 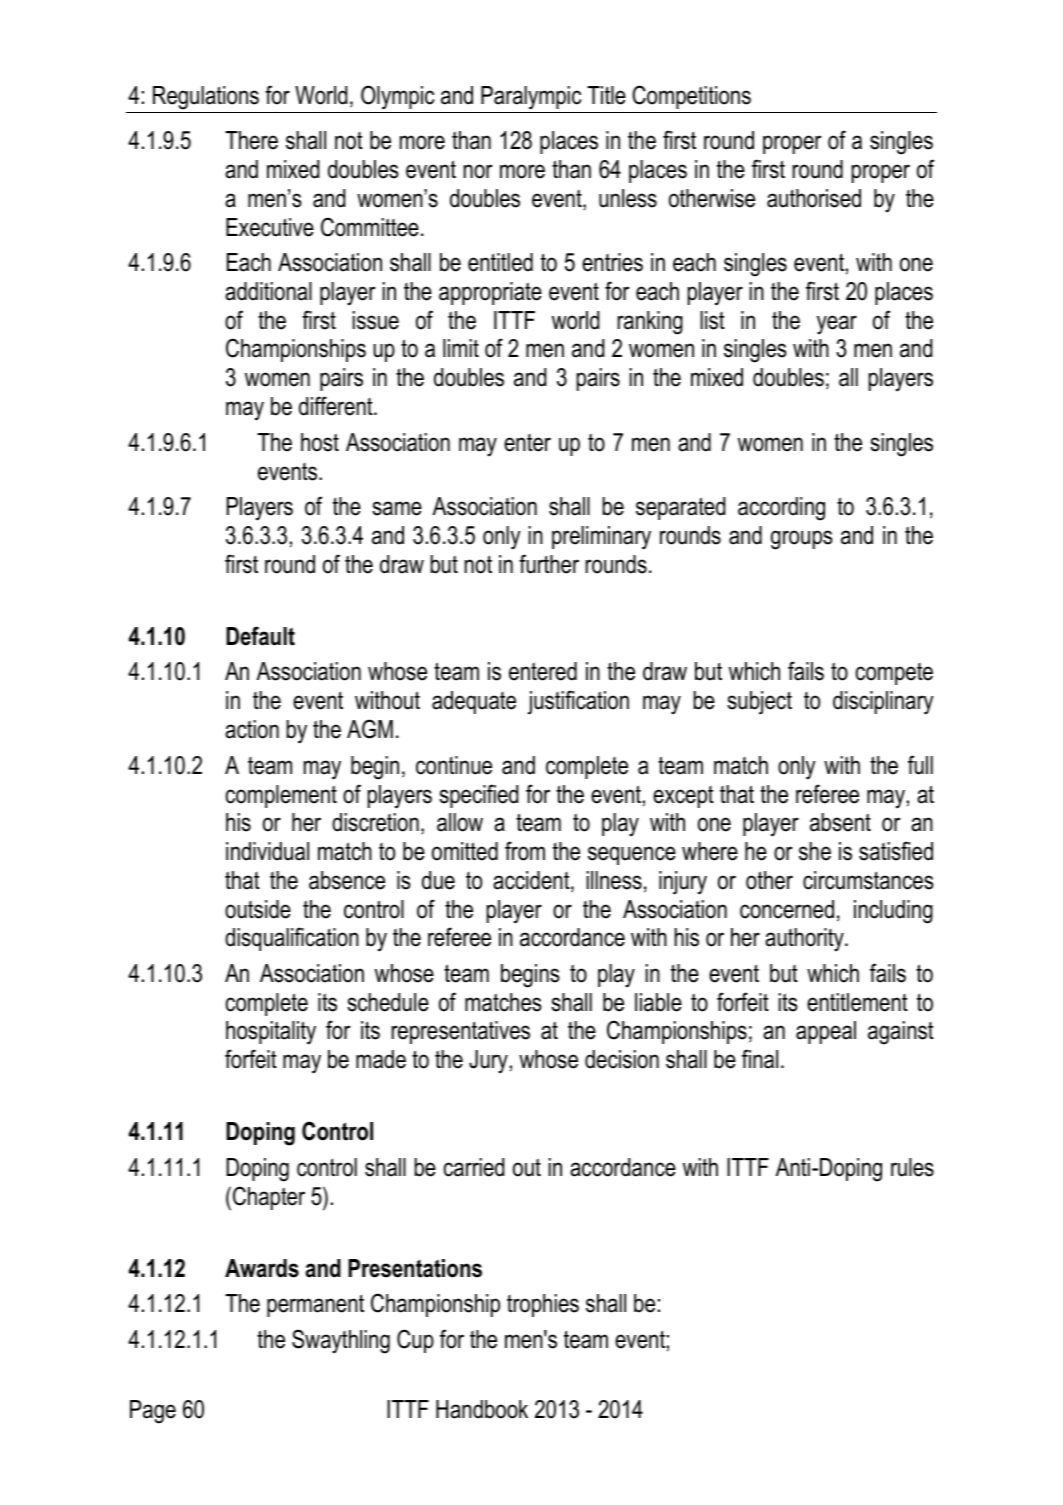 I want to click on nor, so click(x=478, y=171).
